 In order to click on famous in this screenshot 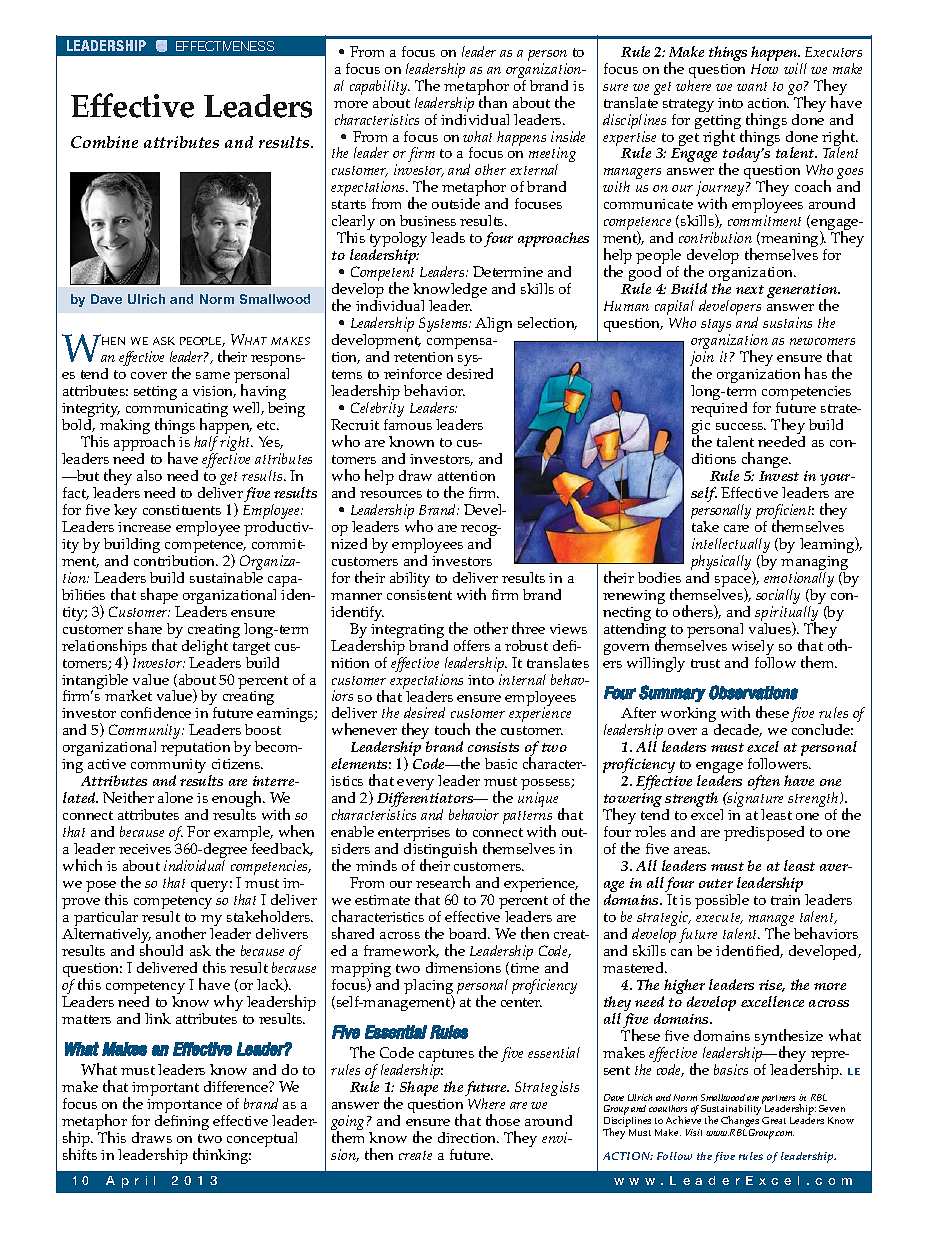, I will do `click(408, 424)`.
